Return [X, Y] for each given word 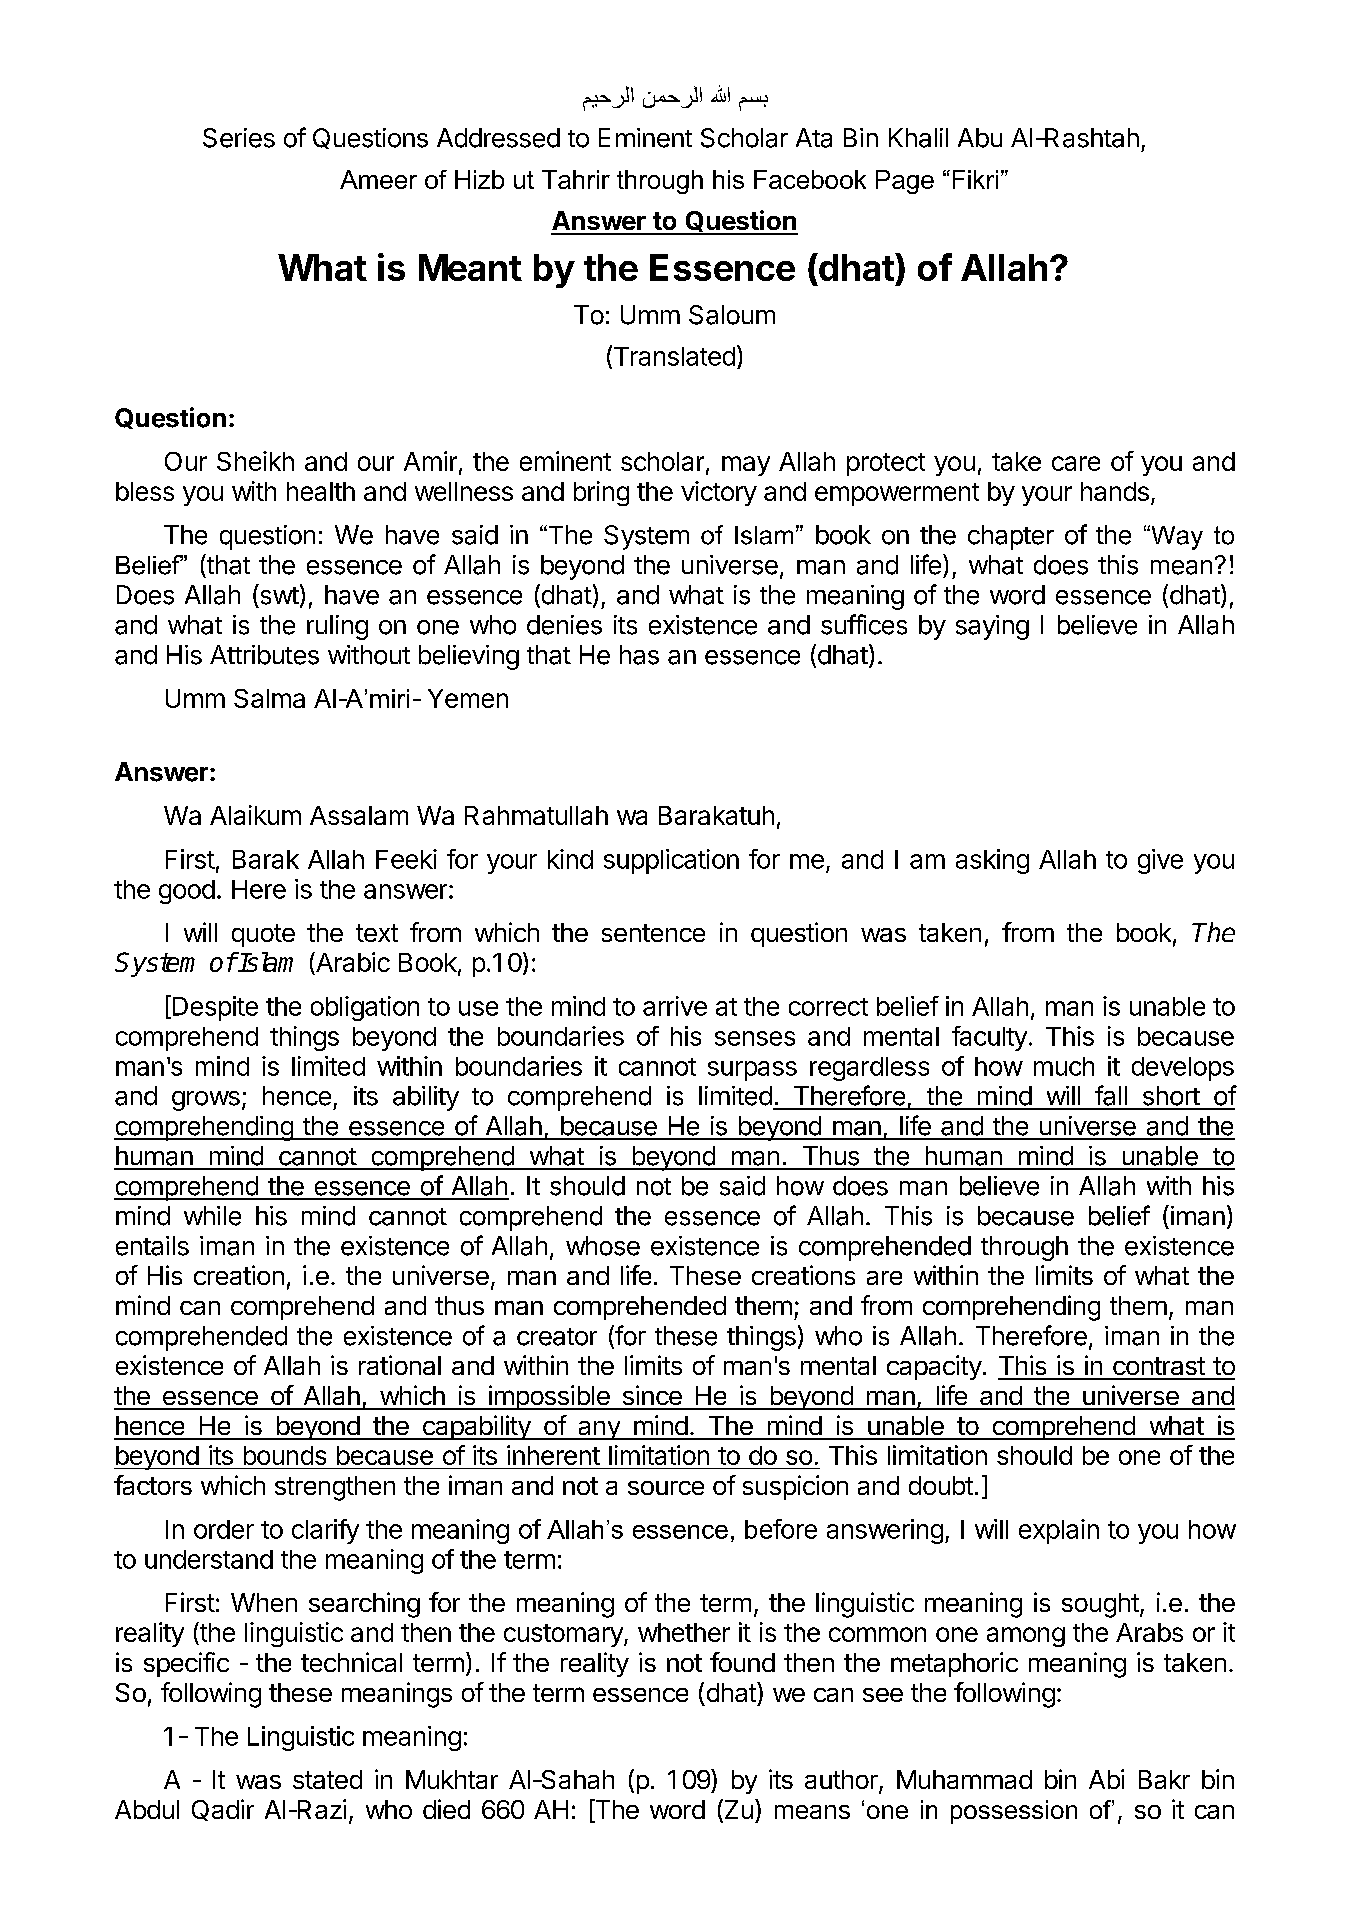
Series [239, 138]
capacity [934, 1367]
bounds [285, 1455]
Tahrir [576, 179]
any [599, 1430]
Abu [980, 138]
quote [263, 935]
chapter [1011, 537]
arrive [675, 1006]
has [639, 655]
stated [327, 1779]
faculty [989, 1038]
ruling [337, 627]
